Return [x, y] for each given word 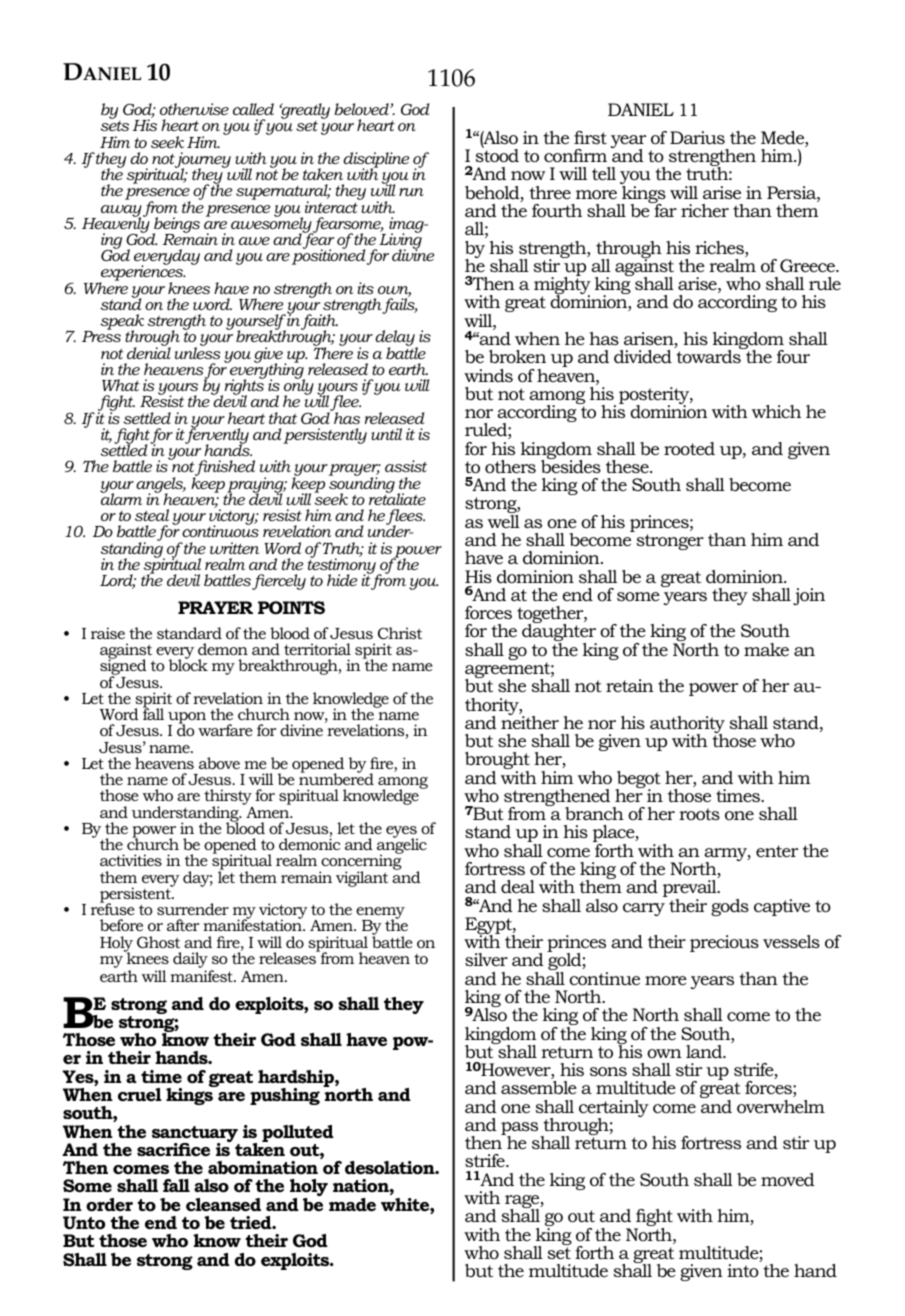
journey [202, 161]
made [352, 1205]
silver [486, 959]
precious [724, 943]
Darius [697, 137]
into [743, 1271]
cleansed [223, 1205]
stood [497, 155]
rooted [689, 449]
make [766, 649]
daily [190, 961]
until [386, 434]
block [188, 664]
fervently [217, 436]
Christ [400, 633]
